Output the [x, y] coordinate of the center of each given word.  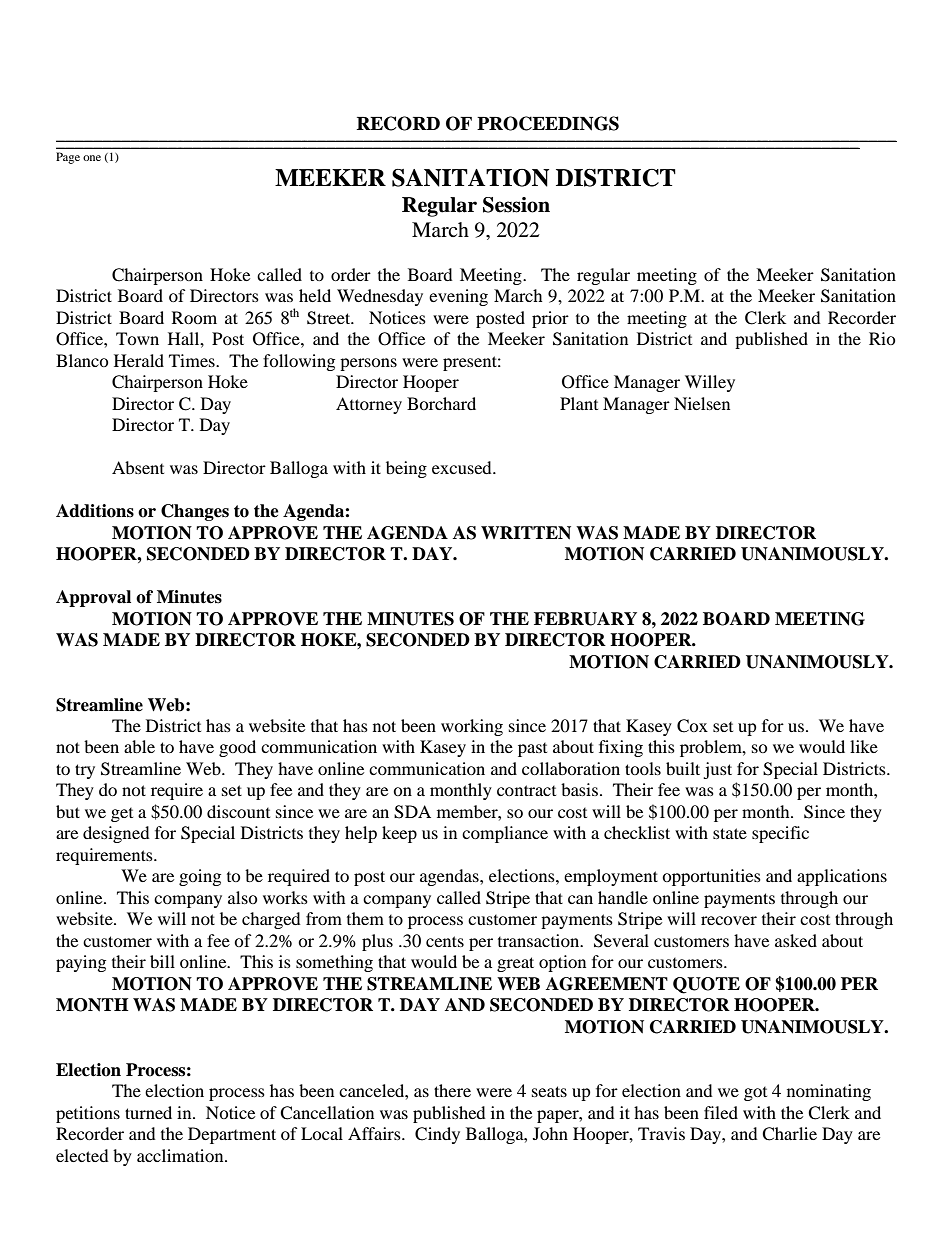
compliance [505, 834]
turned [148, 1112]
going [200, 877]
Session [516, 205]
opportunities [711, 877]
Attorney [369, 405]
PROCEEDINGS [548, 123]
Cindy [437, 1135]
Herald [139, 360]
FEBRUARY [585, 619]
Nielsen [702, 403]
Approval [93, 598]
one [92, 158]
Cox [692, 726]
